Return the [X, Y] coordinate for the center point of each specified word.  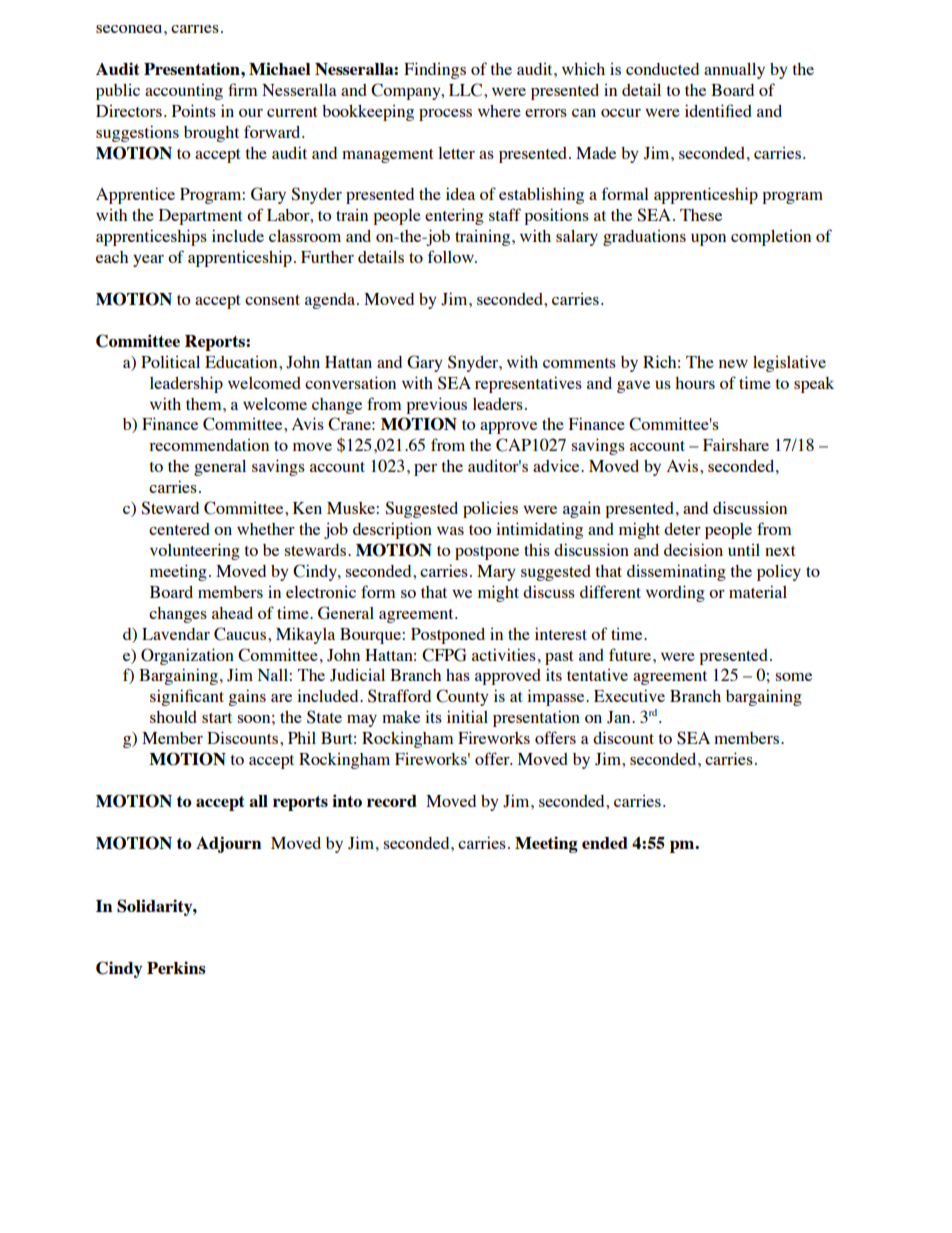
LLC [467, 90]
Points [194, 110]
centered [179, 529]
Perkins [176, 967]
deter [682, 529]
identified [718, 110]
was [450, 531]
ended [605, 843]
